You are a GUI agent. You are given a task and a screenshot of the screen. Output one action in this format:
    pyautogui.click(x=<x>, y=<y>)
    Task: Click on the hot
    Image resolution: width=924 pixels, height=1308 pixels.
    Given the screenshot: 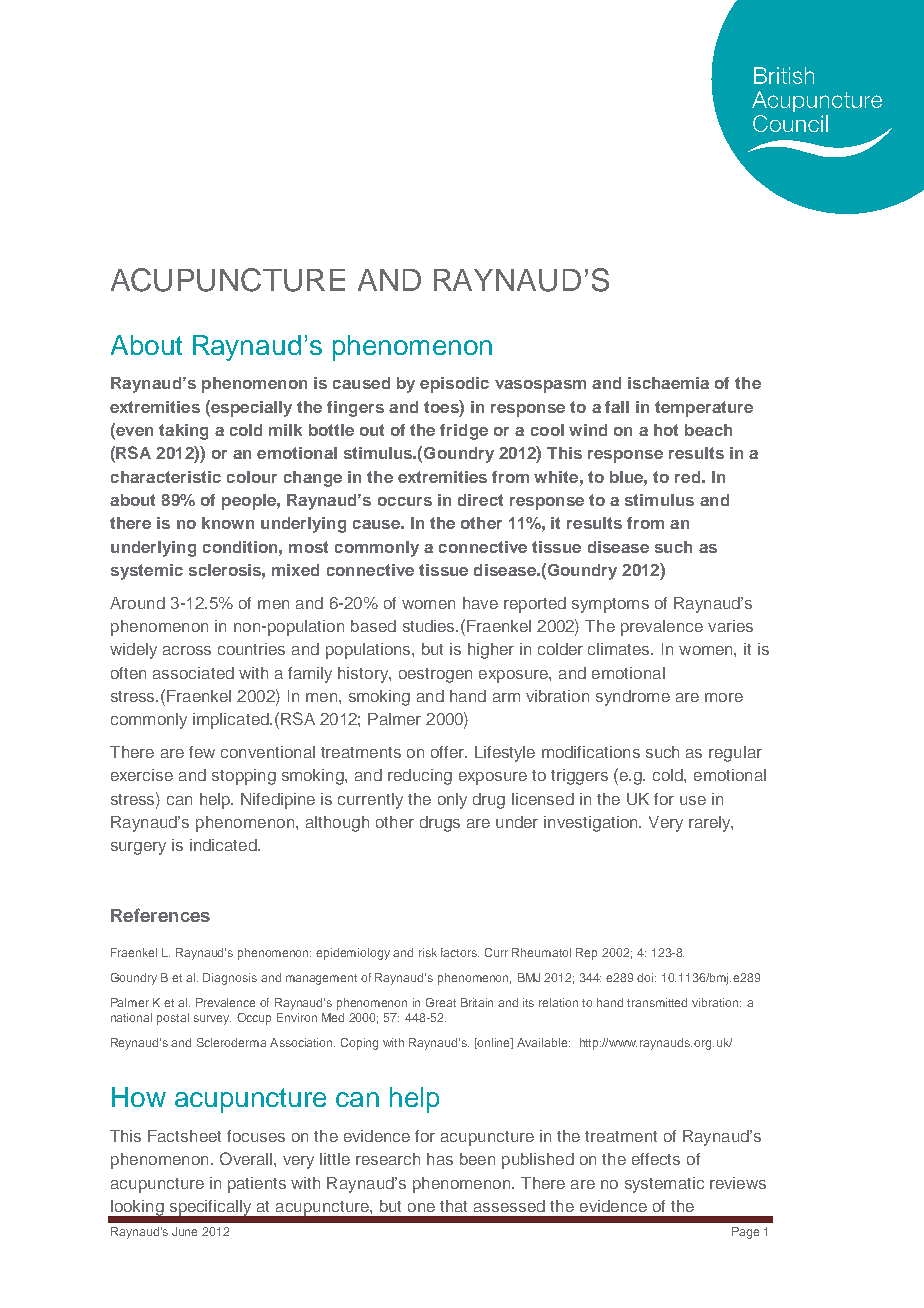 What is the action you would take?
    pyautogui.click(x=666, y=430)
